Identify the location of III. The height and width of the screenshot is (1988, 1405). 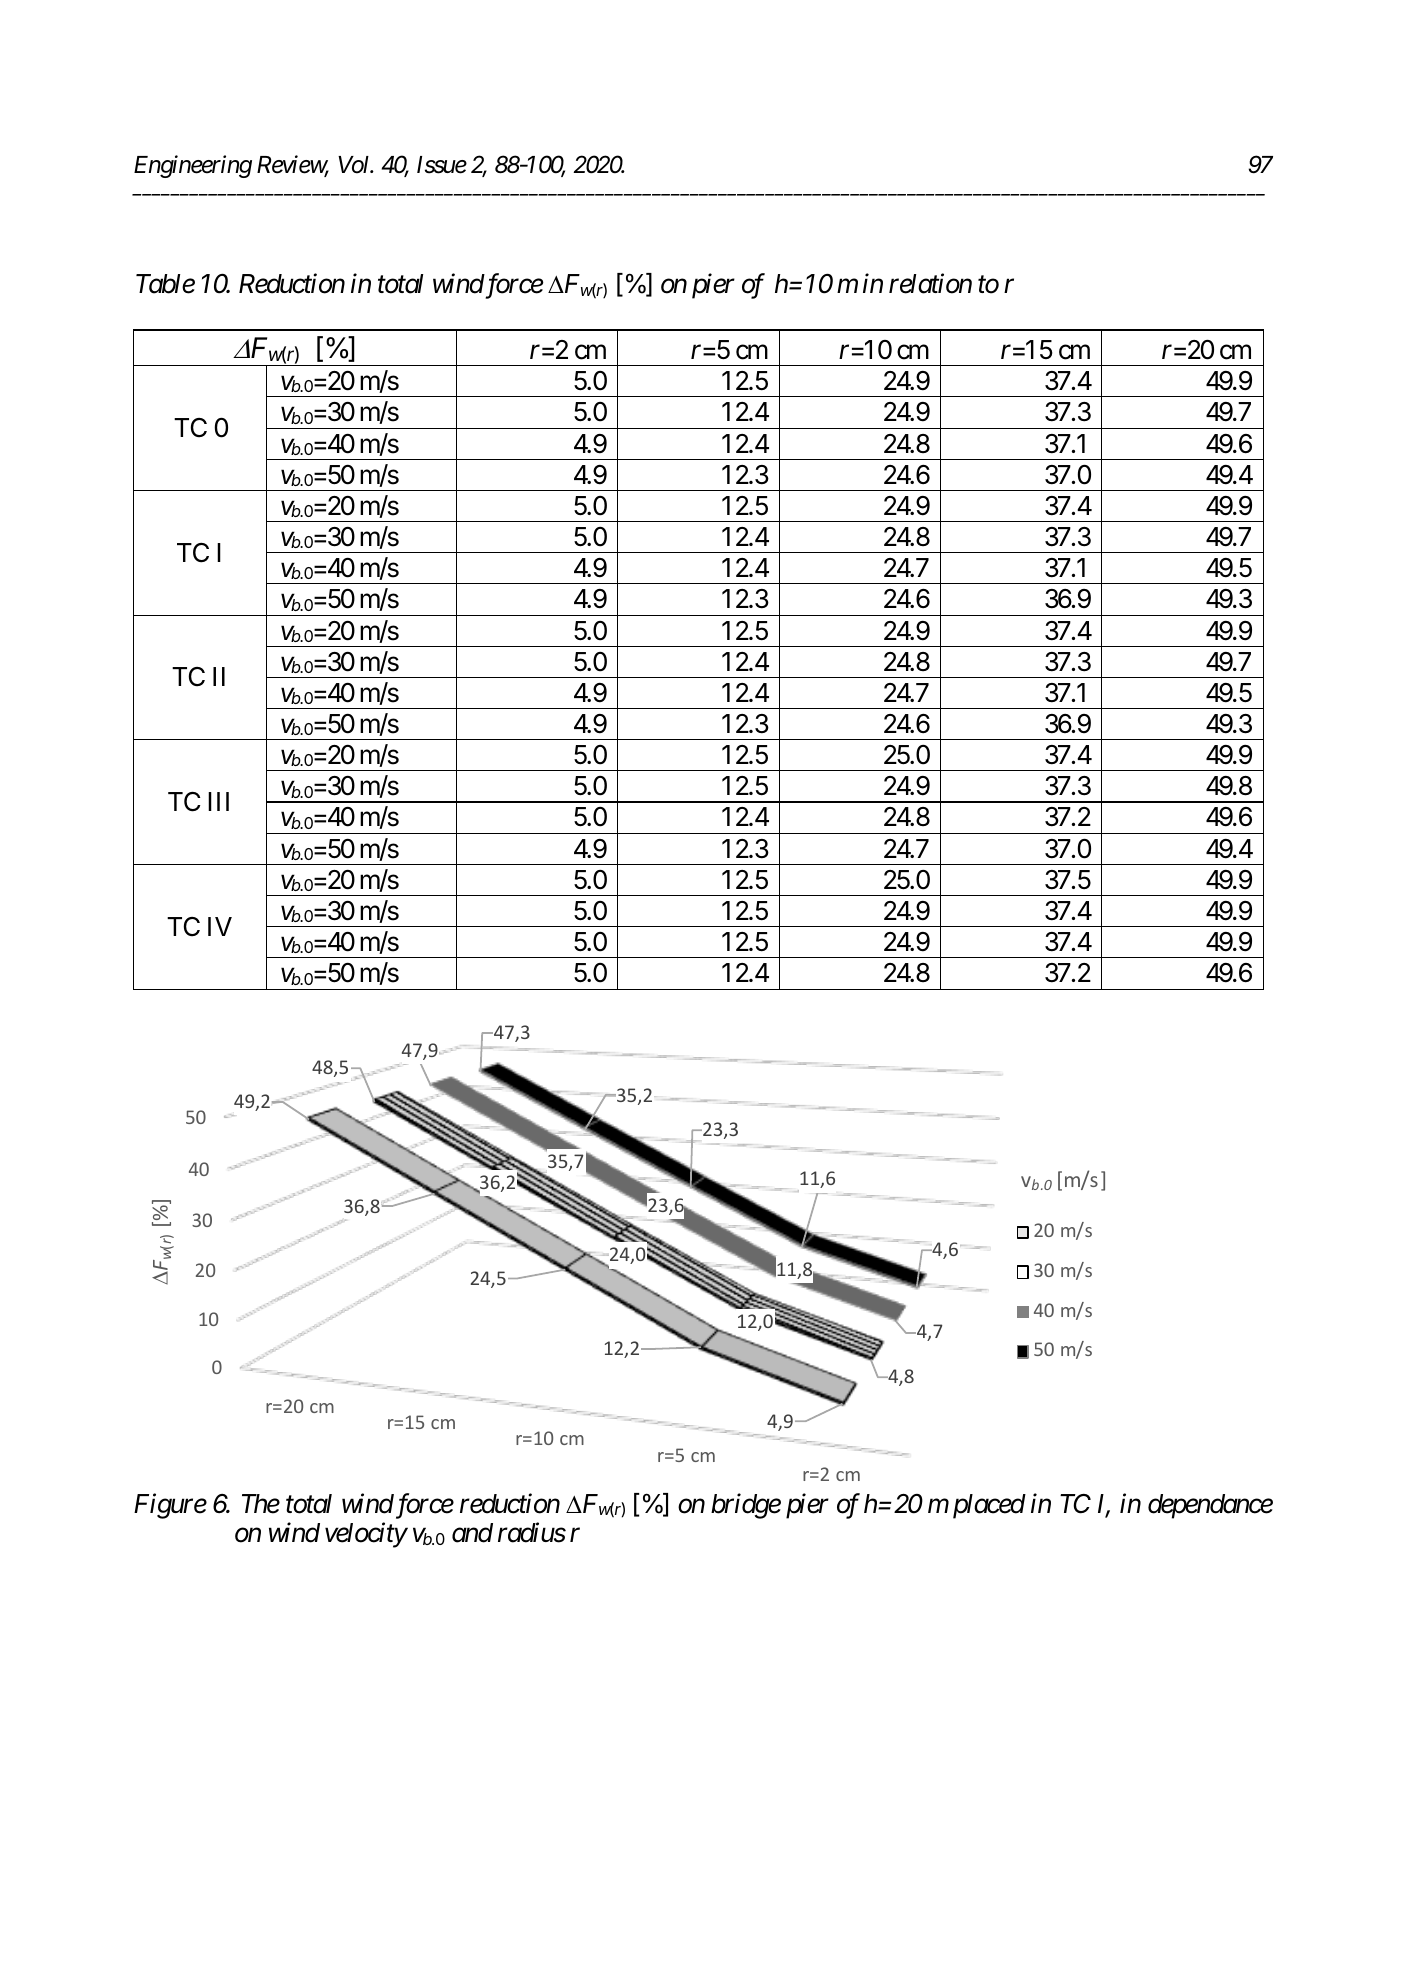
(218, 801).
